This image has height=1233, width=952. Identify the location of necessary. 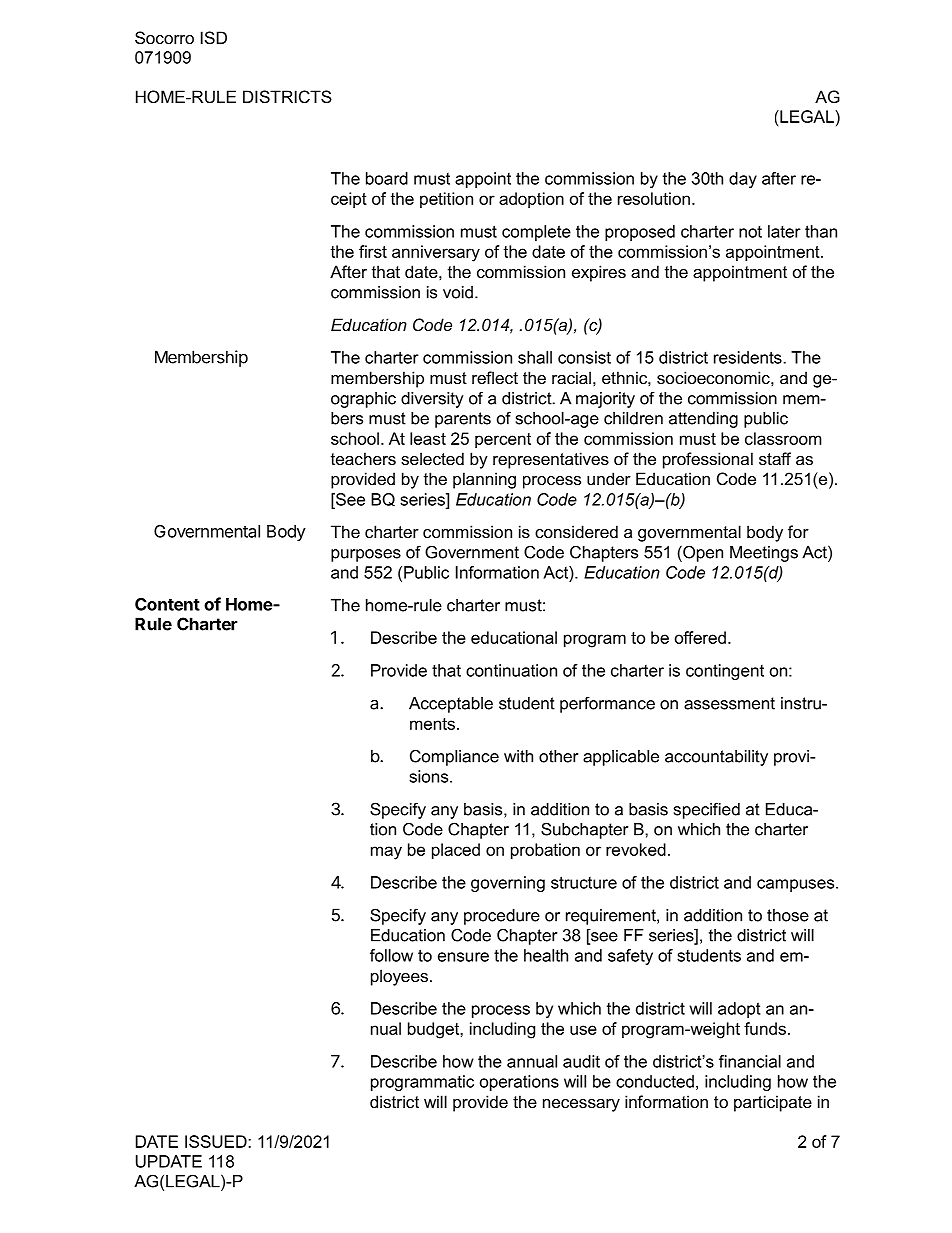
(581, 1105).
